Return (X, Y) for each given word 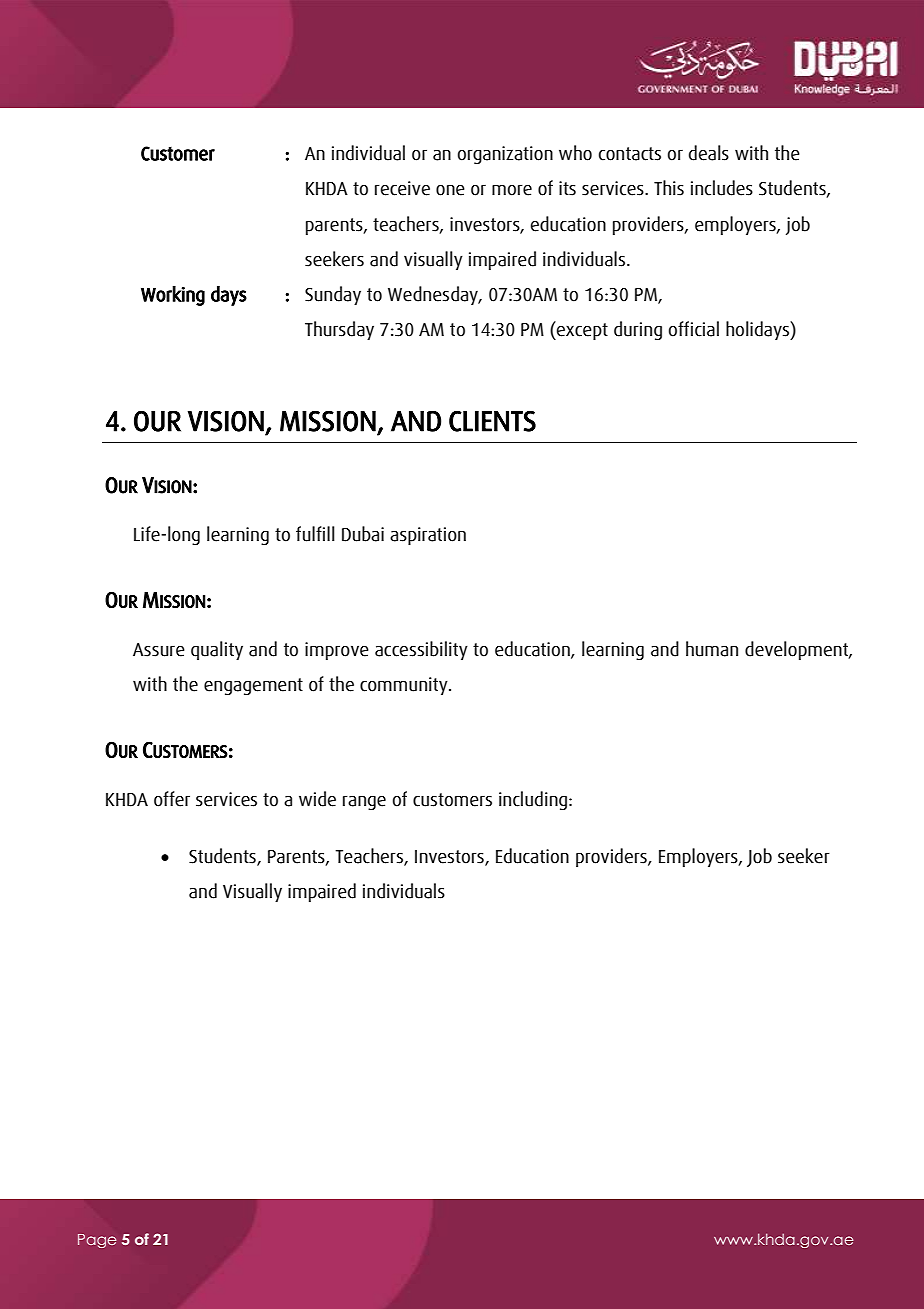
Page (97, 1241)
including (534, 800)
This (669, 188)
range (364, 802)
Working (173, 296)
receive (402, 188)
